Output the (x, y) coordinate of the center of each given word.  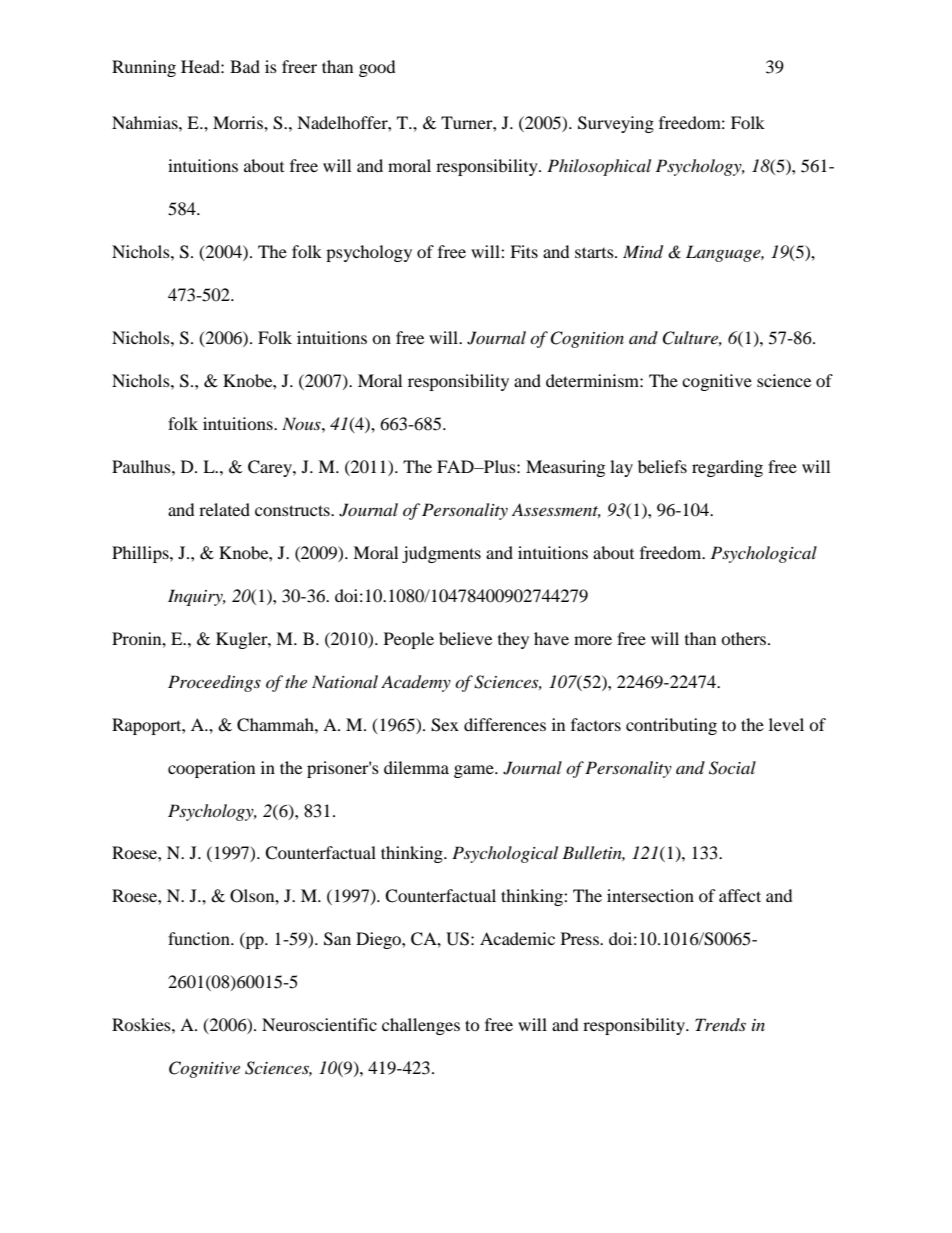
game (475, 771)
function (200, 938)
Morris (239, 122)
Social (732, 768)
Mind (643, 252)
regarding (727, 468)
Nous (302, 423)
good (377, 68)
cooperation (211, 769)
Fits (524, 251)
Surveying (616, 124)
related (224, 509)
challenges (421, 1026)
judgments (441, 554)
